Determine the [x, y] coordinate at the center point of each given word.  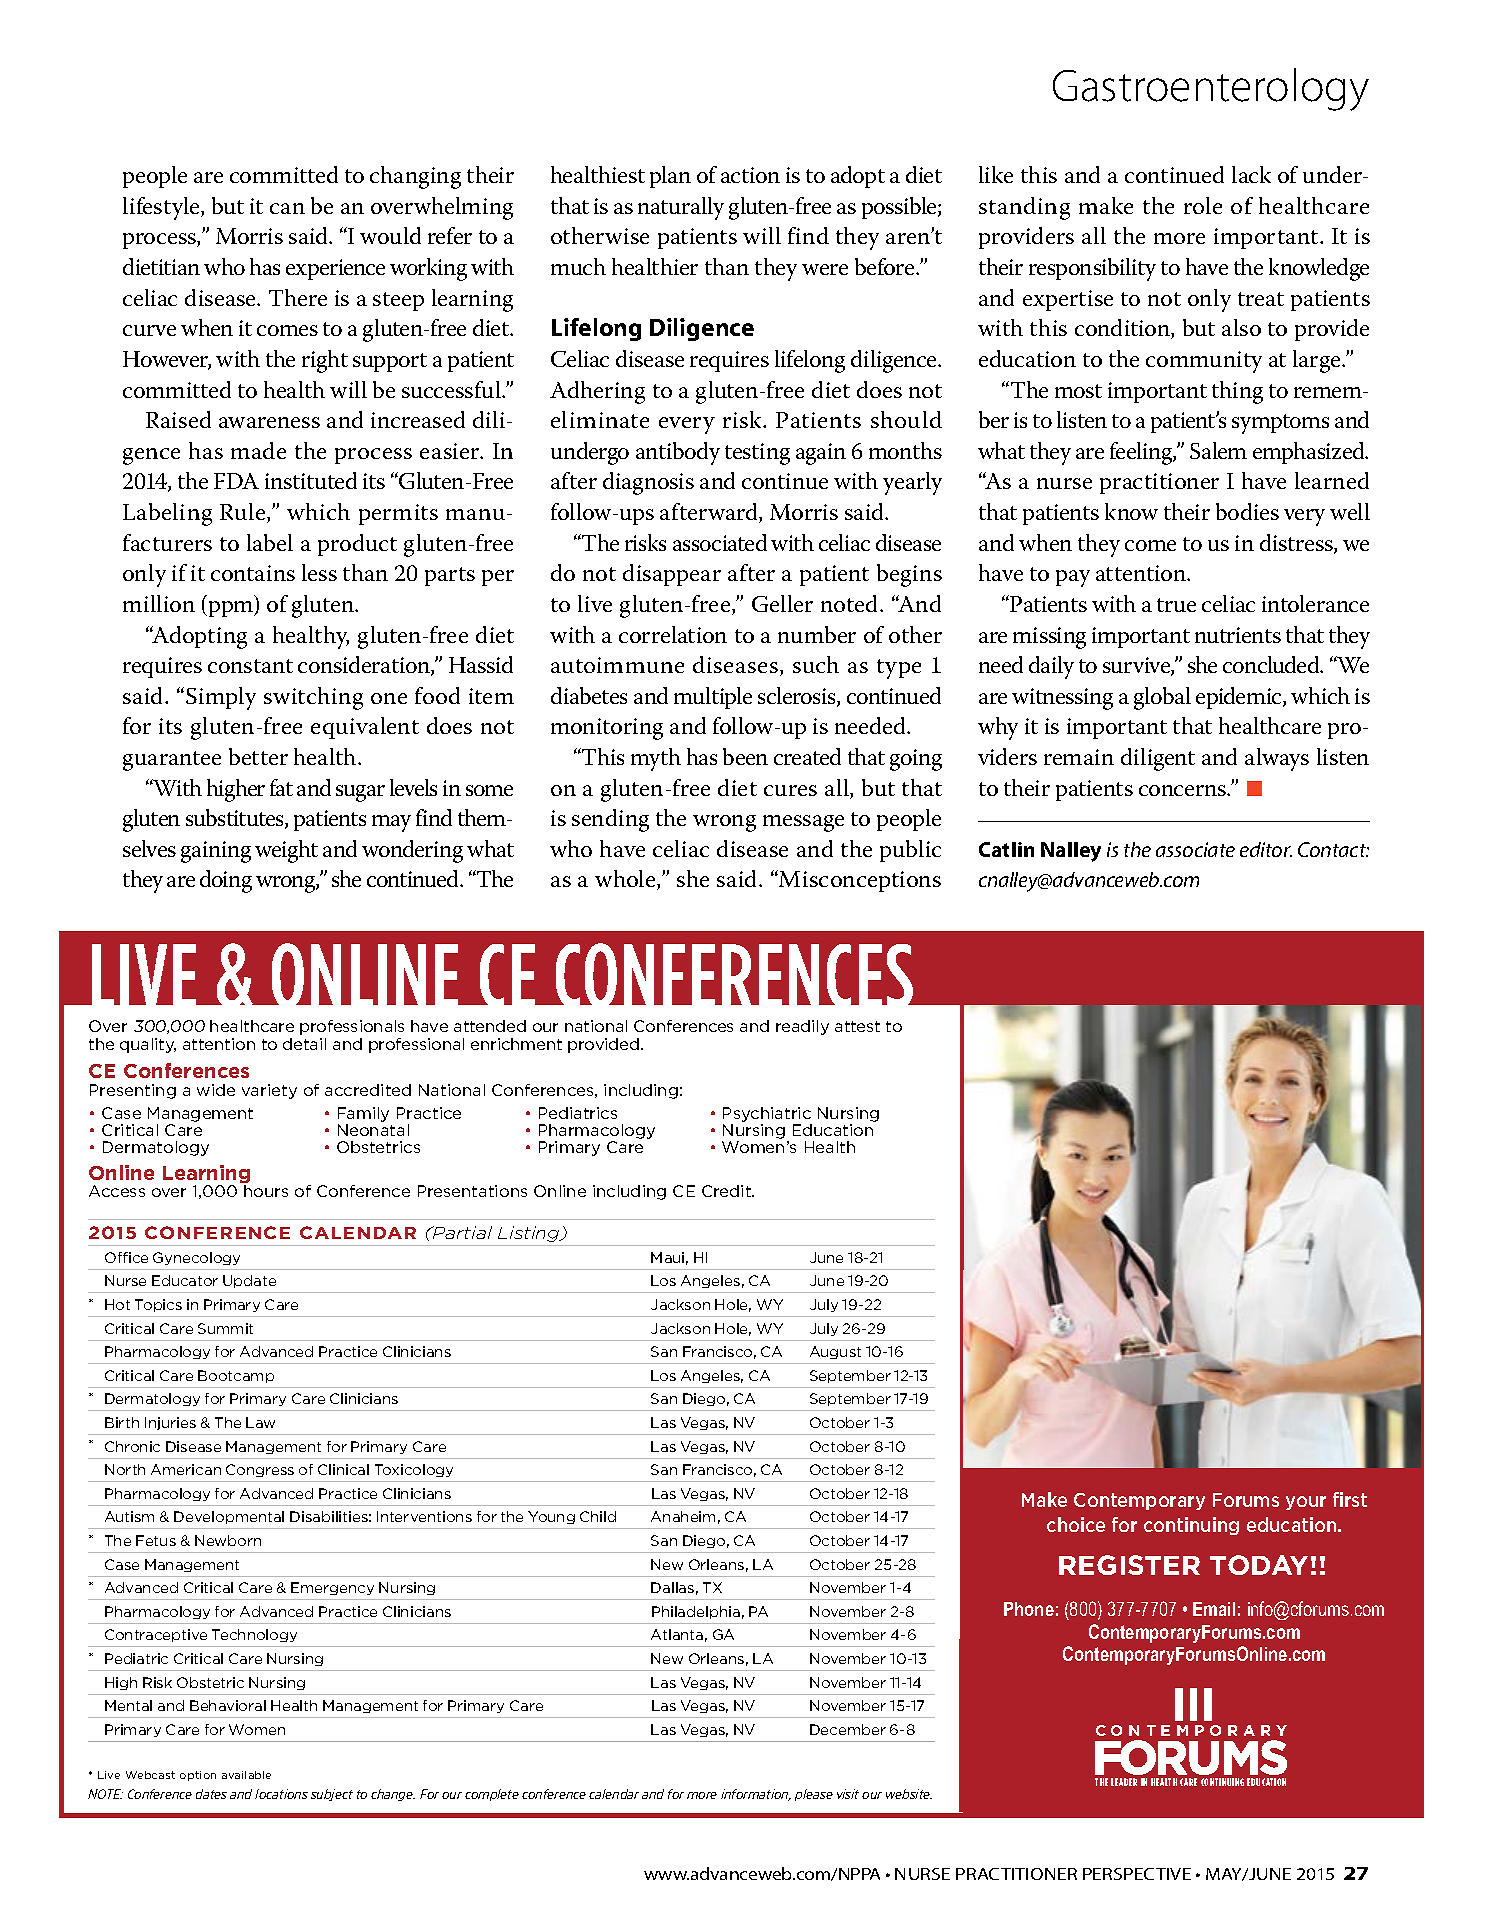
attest [857, 1026]
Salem [1218, 450]
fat [281, 787]
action [750, 175]
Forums [1246, 1500]
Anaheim [683, 1516]
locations [281, 1794]
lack [1251, 174]
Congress [260, 1470]
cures [790, 790]
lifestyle [162, 208]
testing [757, 454]
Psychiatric [767, 1116]
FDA [236, 481]
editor [1266, 849]
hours [266, 1191]
